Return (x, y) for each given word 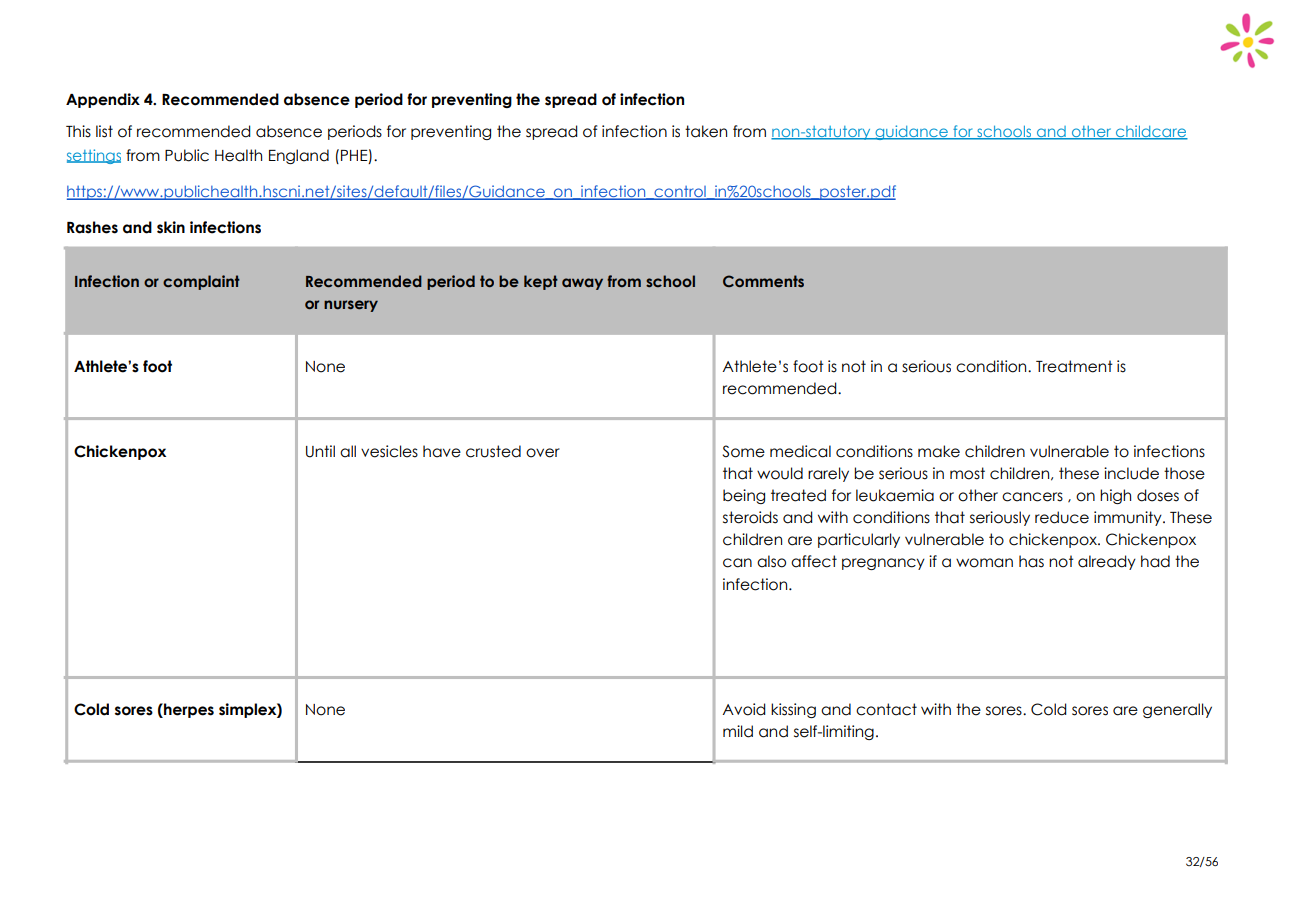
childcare (1150, 132)
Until (320, 451)
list (104, 131)
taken (706, 131)
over (543, 453)
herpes (188, 710)
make (939, 451)
